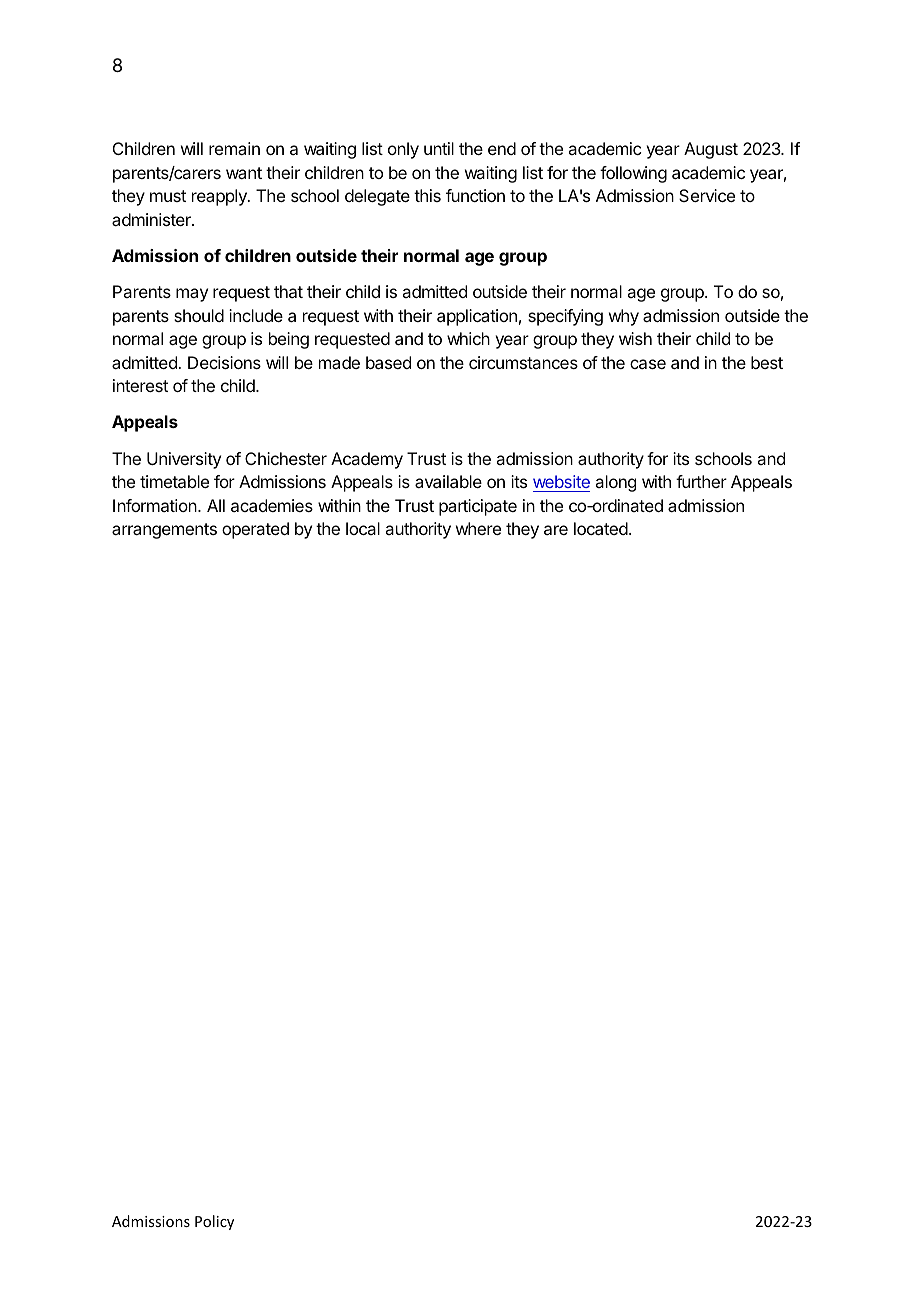 The width and height of the image is (924, 1308). I want to click on participate, so click(478, 507).
